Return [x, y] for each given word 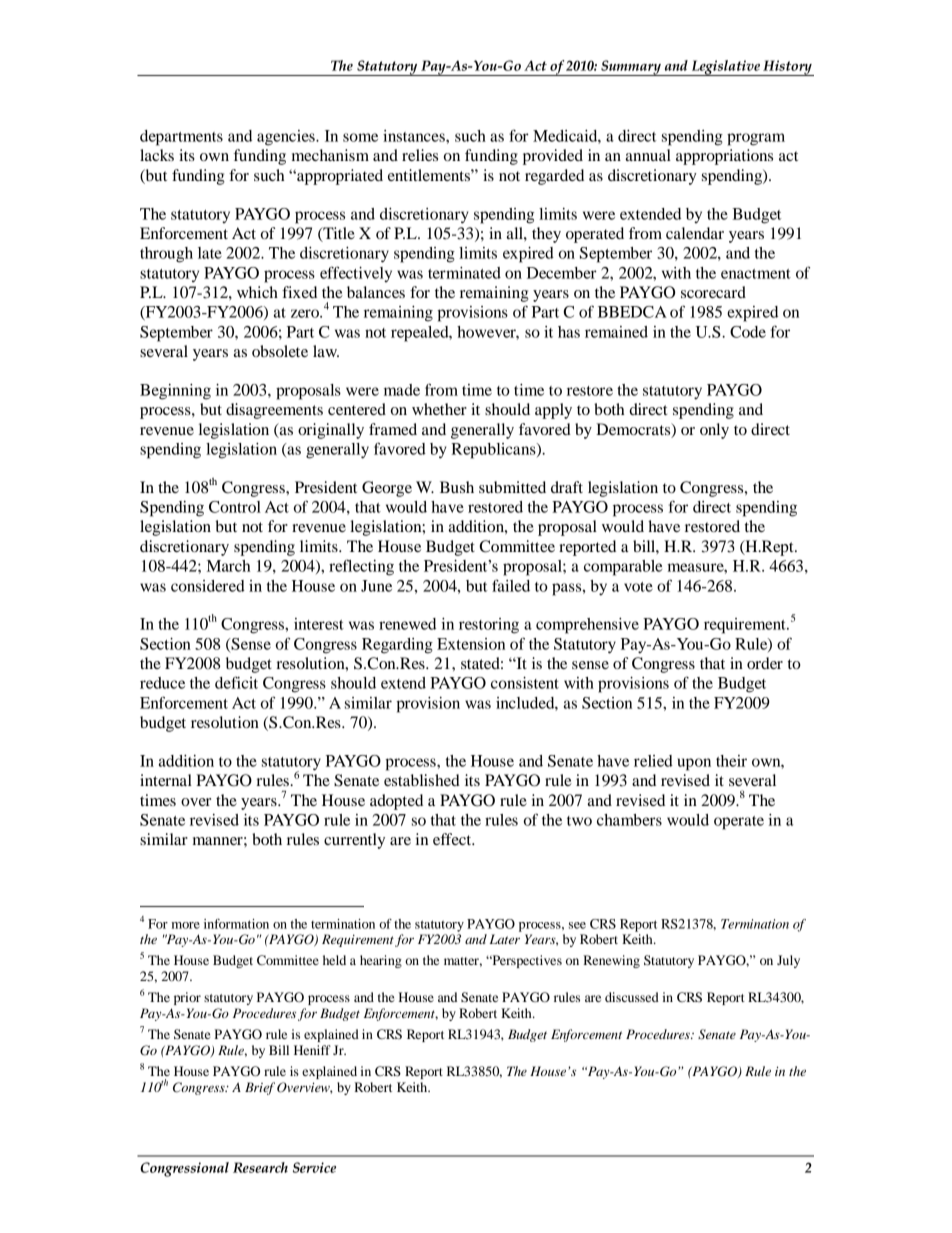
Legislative [725, 68]
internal [166, 780]
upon [694, 764]
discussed [632, 997]
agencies [287, 138]
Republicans [494, 451]
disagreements [274, 411]
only [714, 431]
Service [314, 1167]
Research [260, 1167]
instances [415, 136]
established [422, 780]
